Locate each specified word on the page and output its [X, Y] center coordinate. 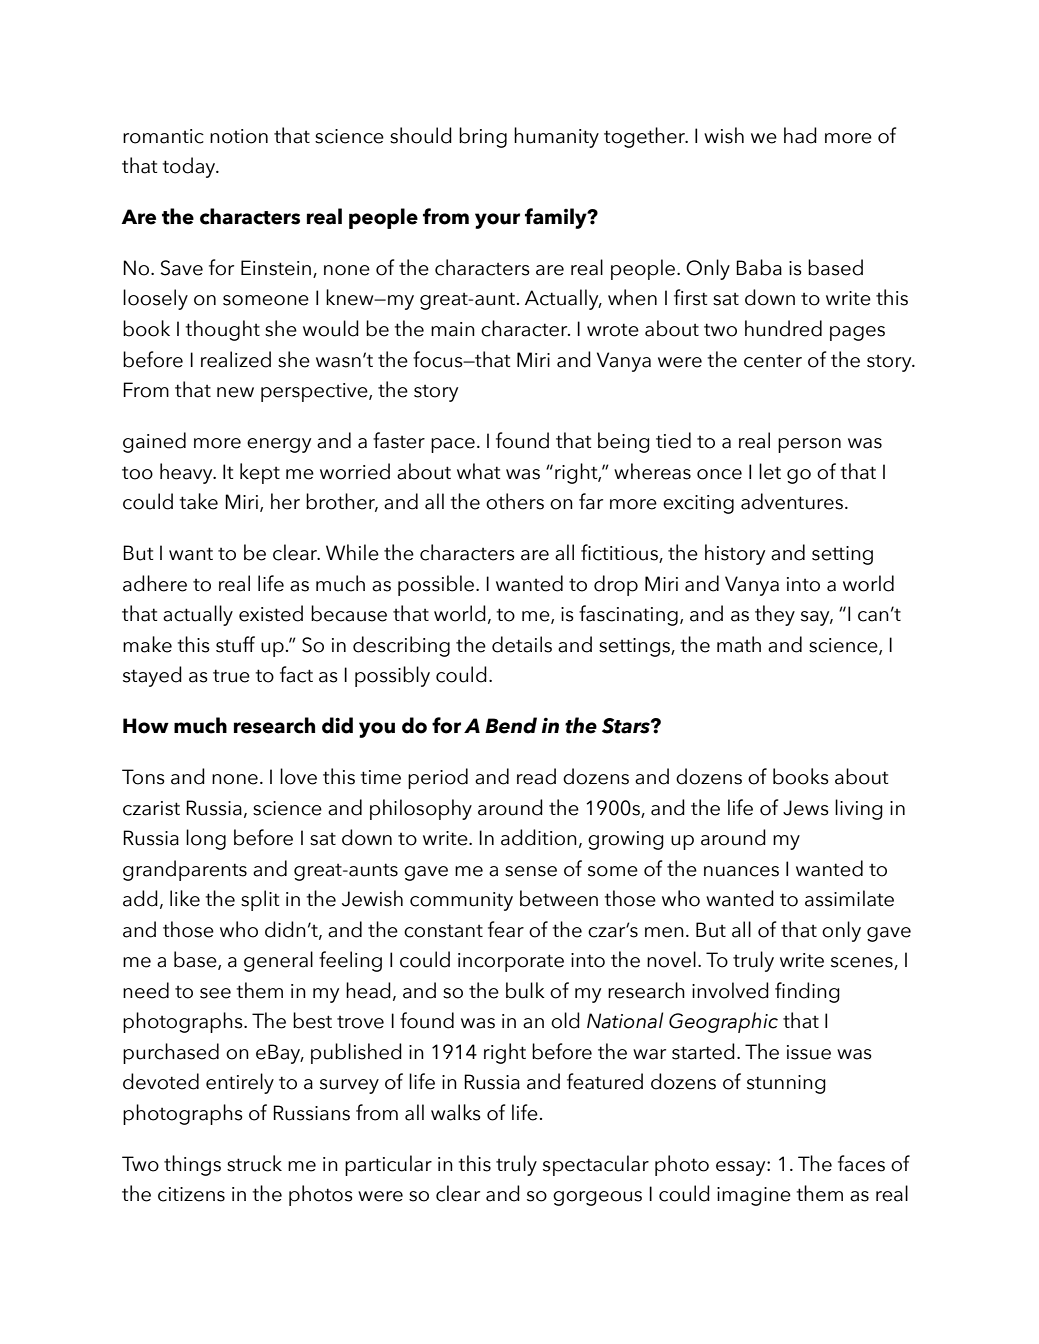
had [800, 135]
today [190, 167]
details [522, 644]
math [739, 644]
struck [254, 1163]
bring [483, 137]
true [231, 676]
